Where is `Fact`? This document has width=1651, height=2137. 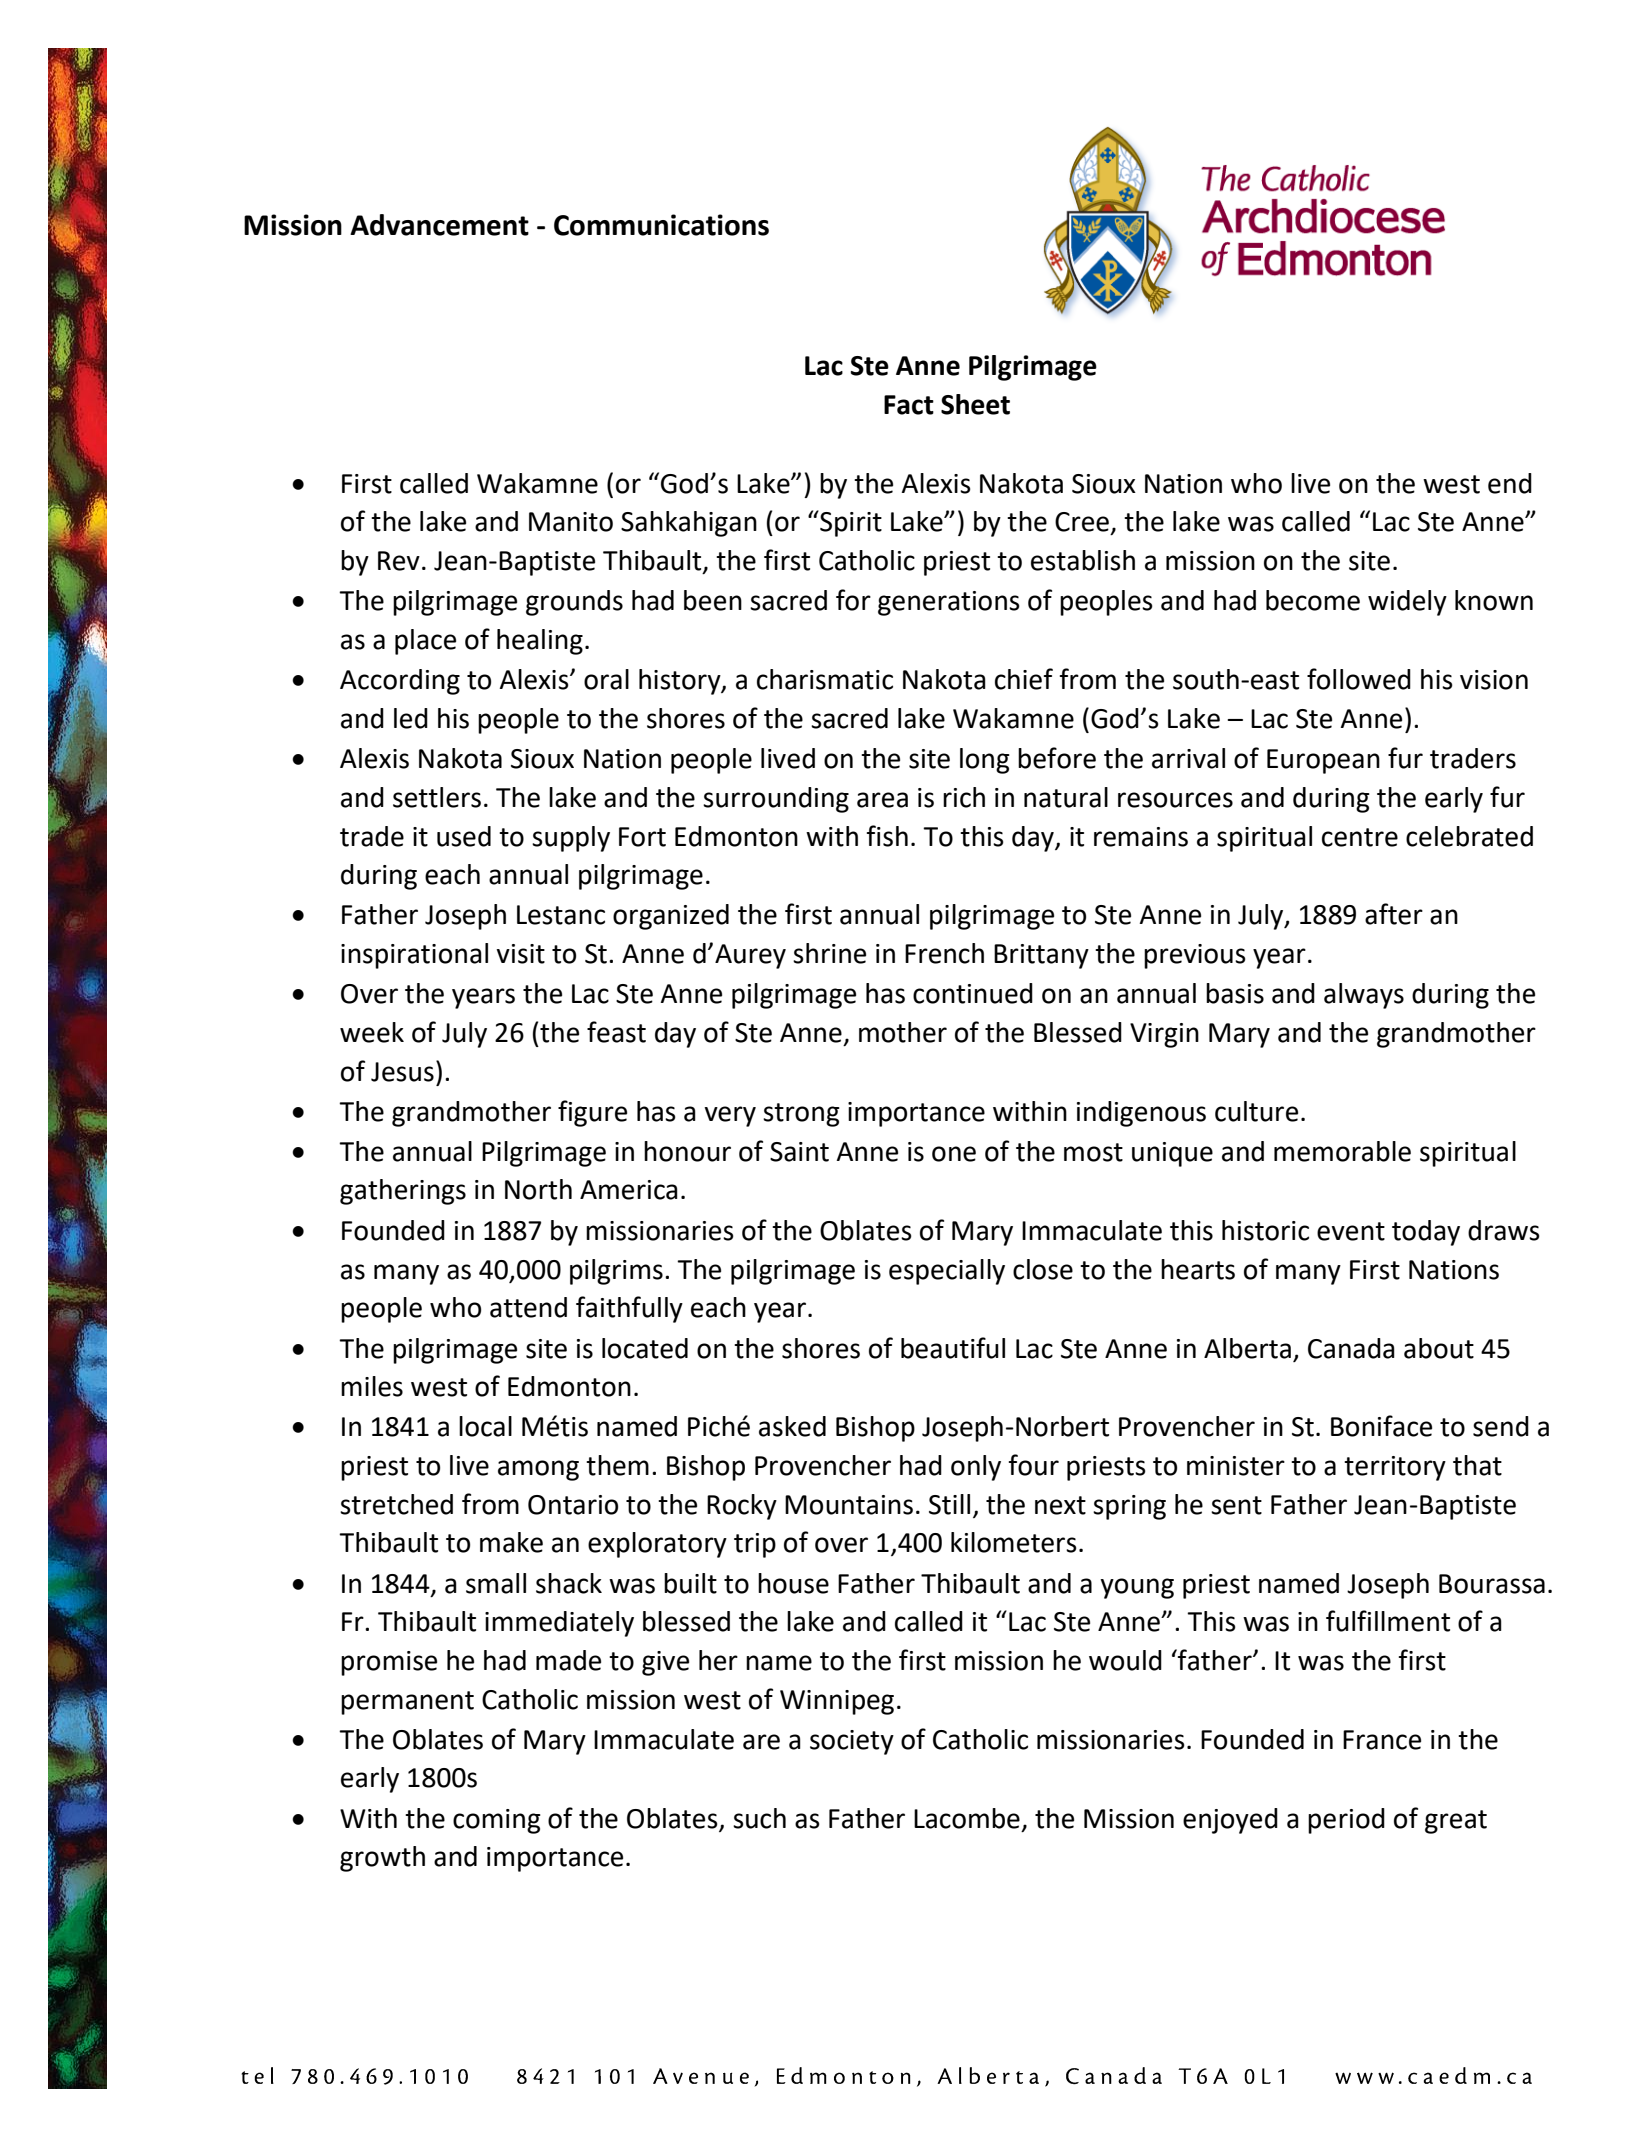
Fact is located at coordinates (909, 405).
